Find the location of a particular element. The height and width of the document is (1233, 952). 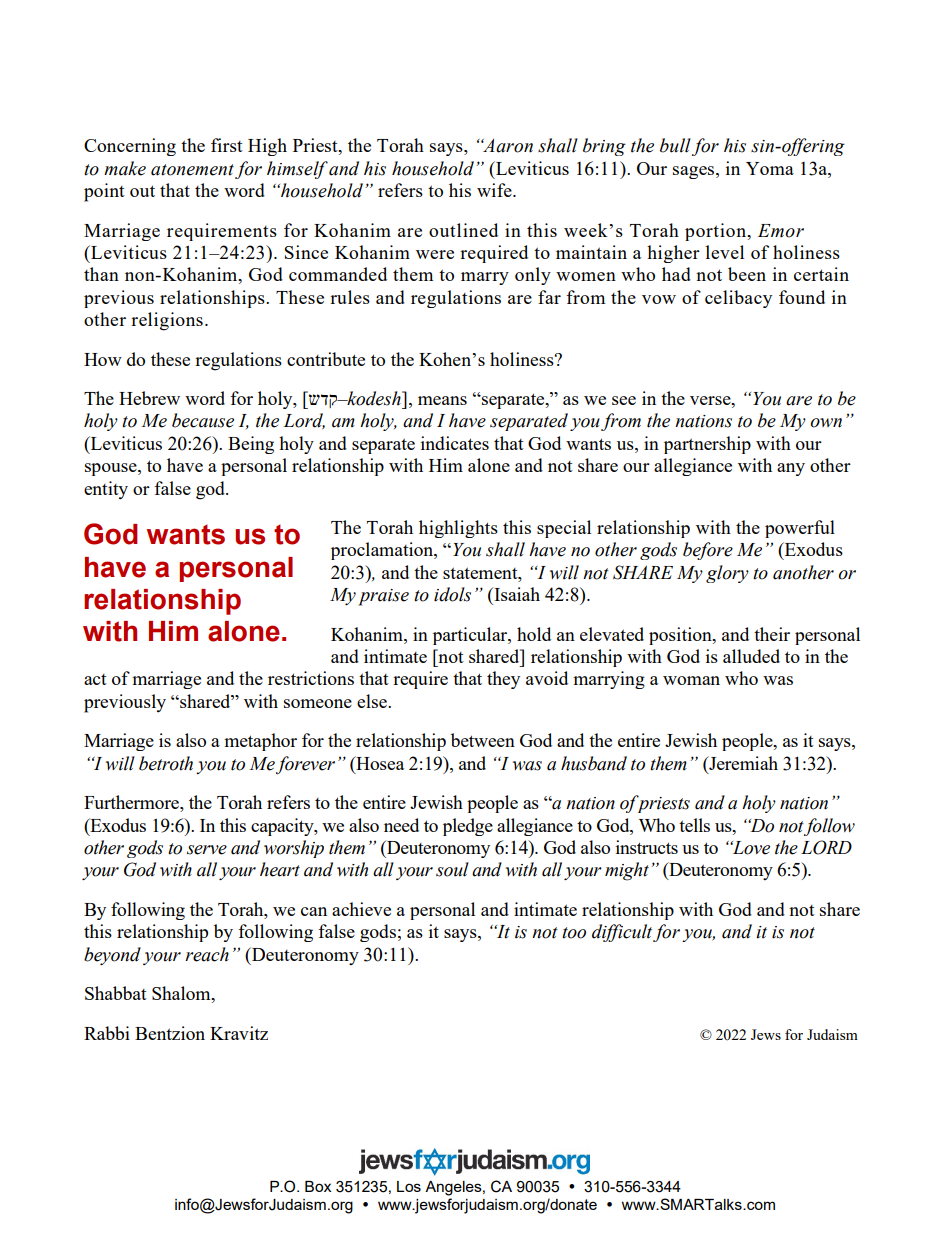

Yoma is located at coordinates (770, 168).
